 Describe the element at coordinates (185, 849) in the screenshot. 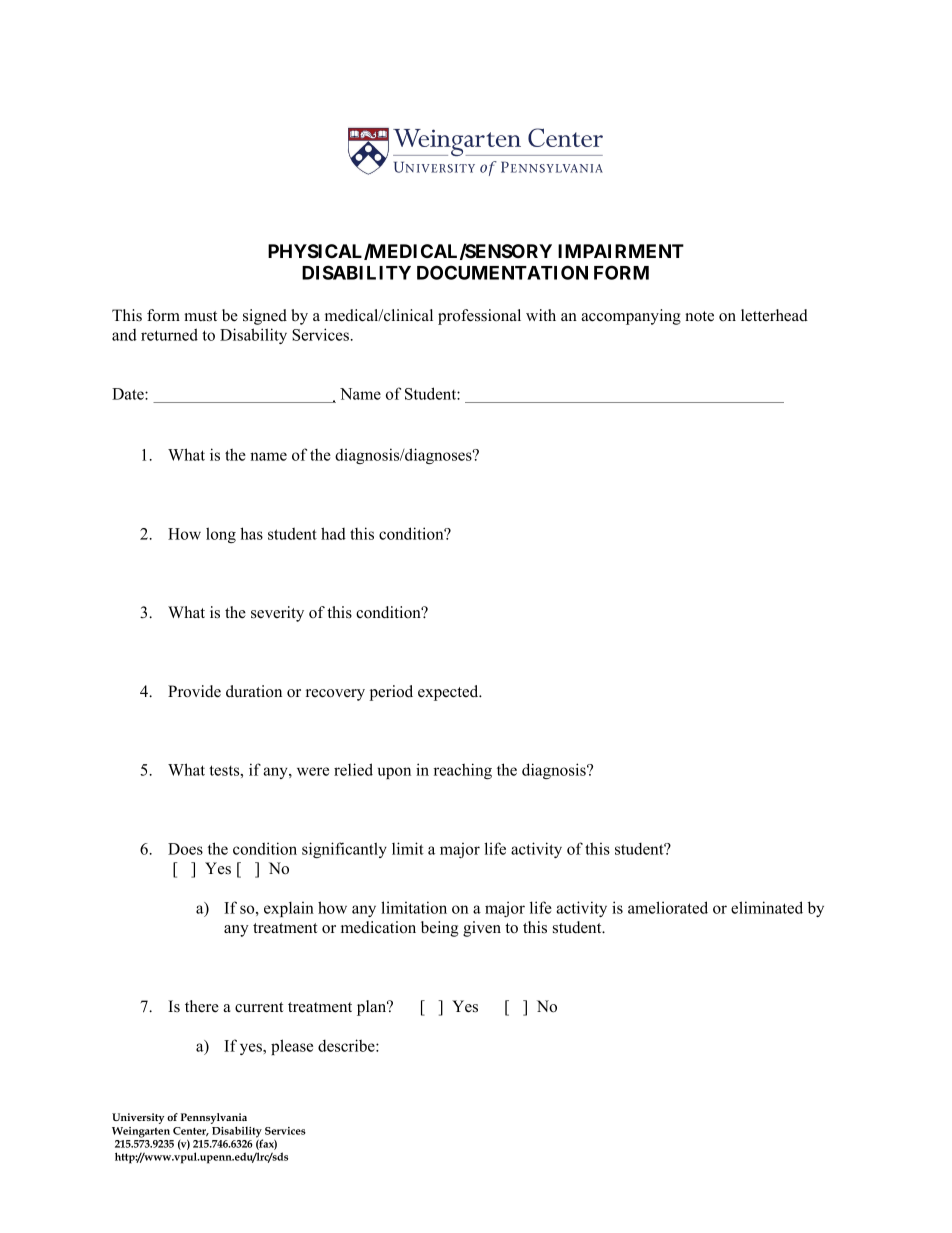

I see `Does` at that location.
